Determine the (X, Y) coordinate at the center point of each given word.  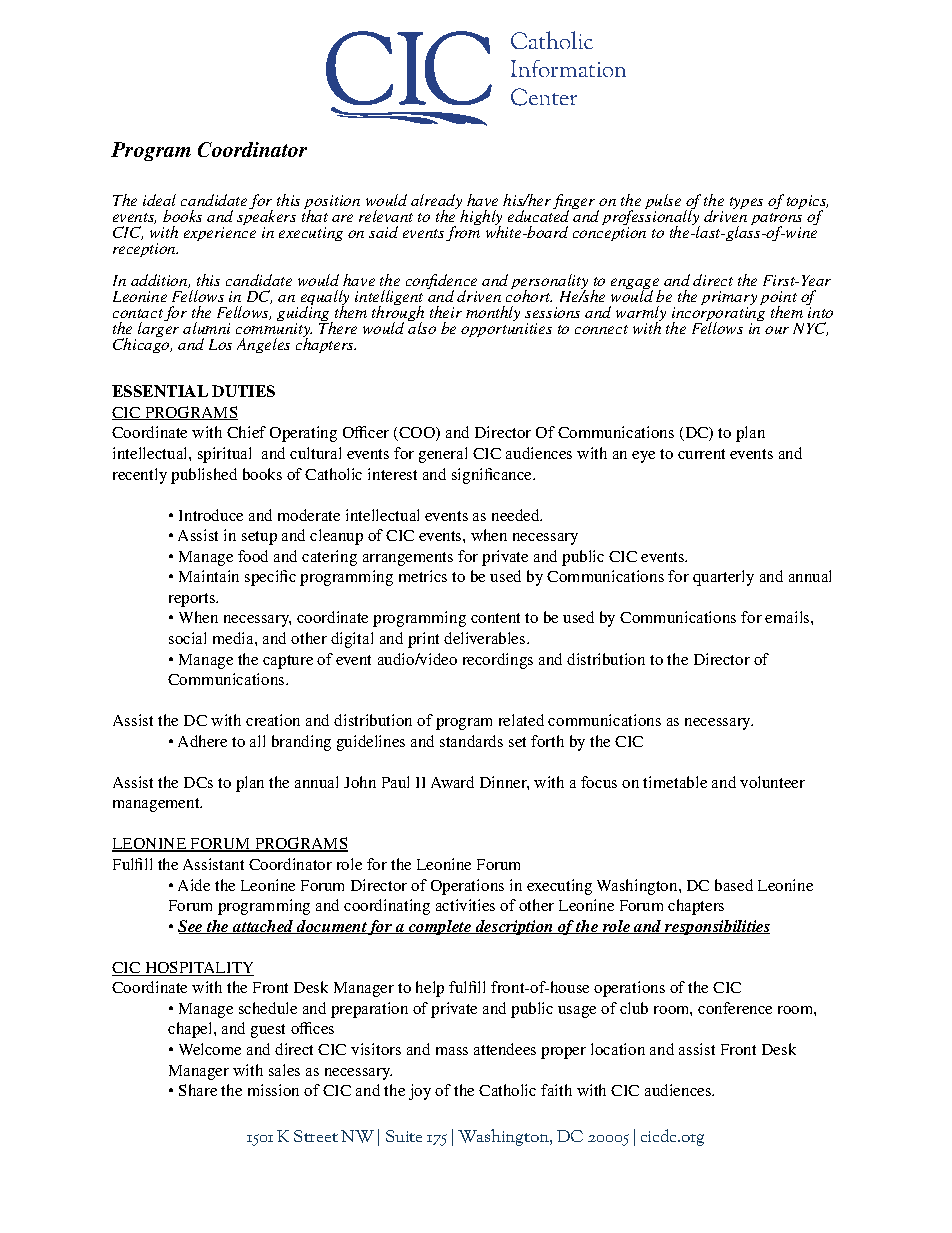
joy (420, 1092)
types (746, 203)
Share (198, 1090)
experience (220, 232)
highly (481, 219)
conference (735, 1008)
